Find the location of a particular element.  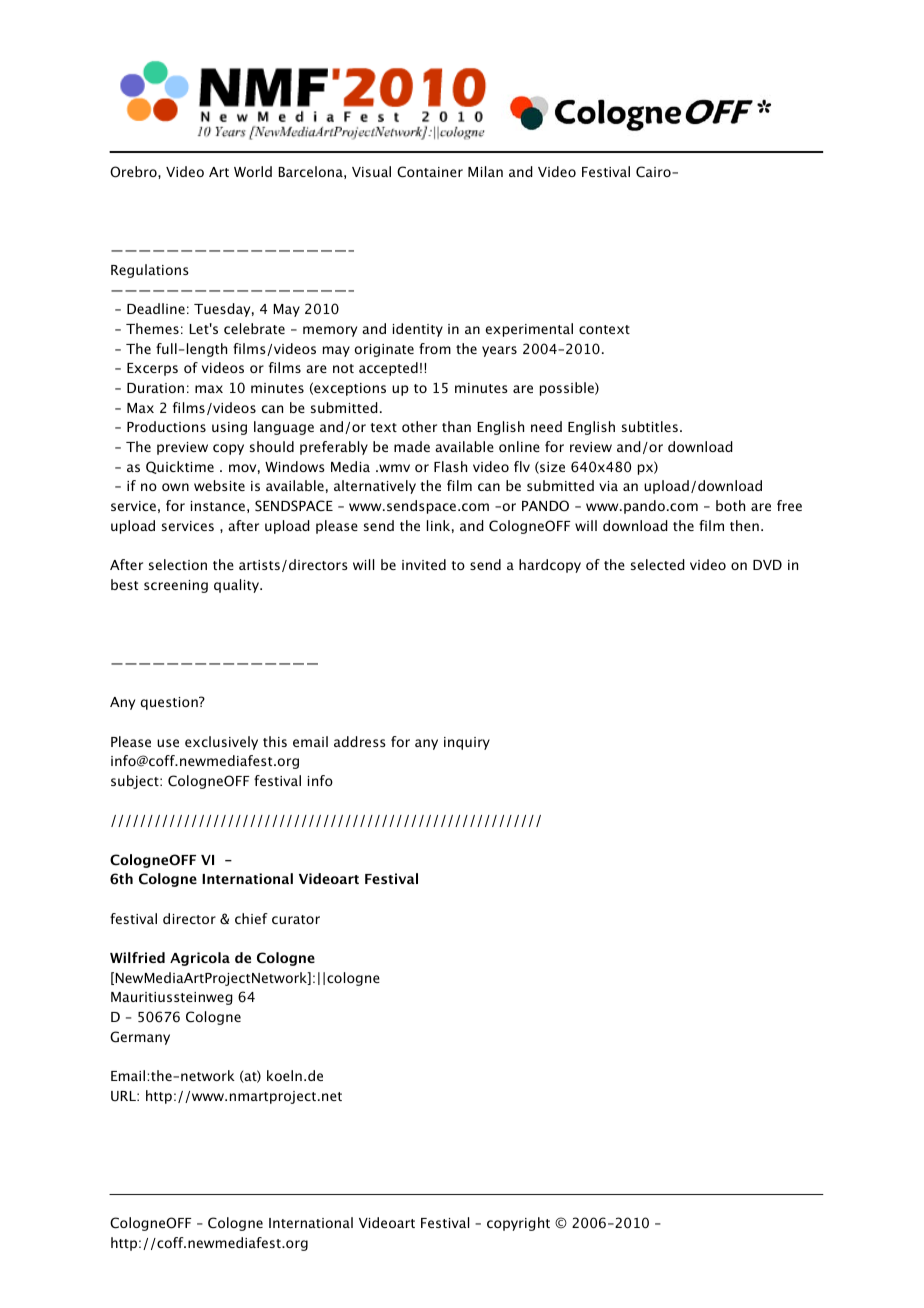

screening is located at coordinates (176, 586).
